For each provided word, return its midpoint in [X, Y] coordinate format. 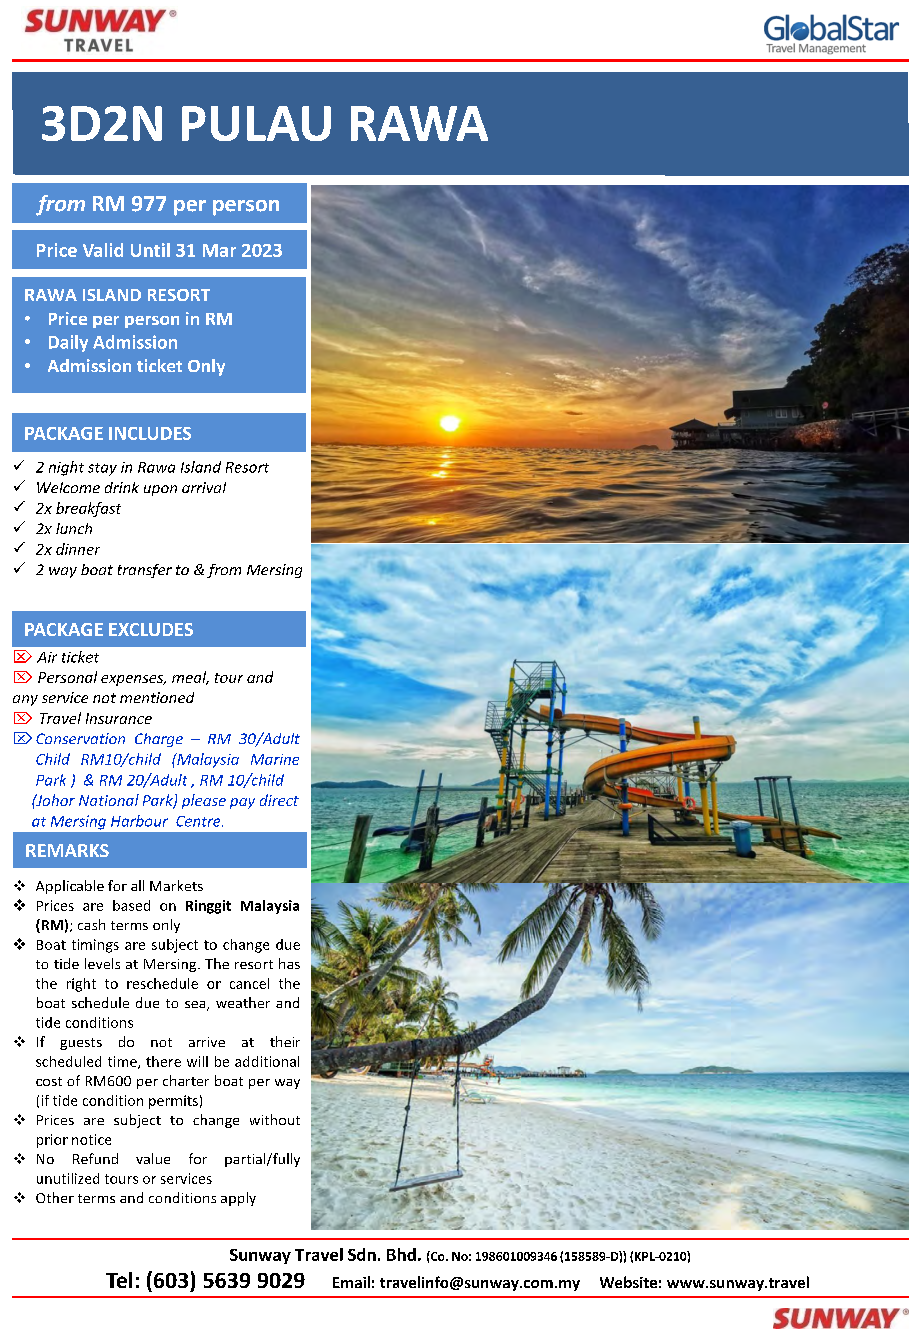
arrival [204, 487]
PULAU [256, 123]
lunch [74, 528]
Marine [275, 759]
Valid [103, 250]
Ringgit [208, 907]
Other [55, 1197]
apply [238, 1199]
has [289, 963]
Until [150, 250]
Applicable [70, 887]
